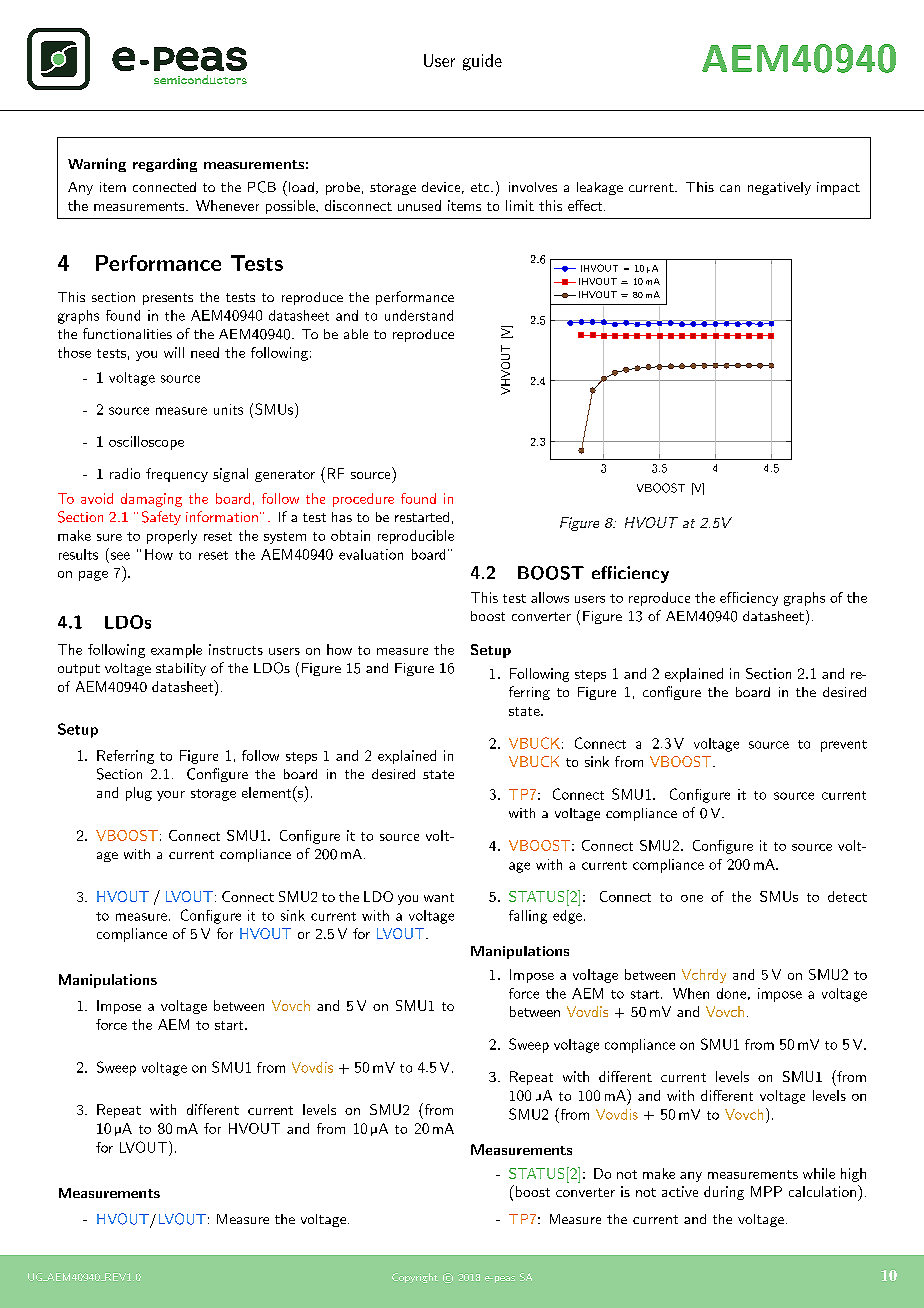 This screenshot has height=1308, width=924. I want to click on regarding, so click(165, 165).
